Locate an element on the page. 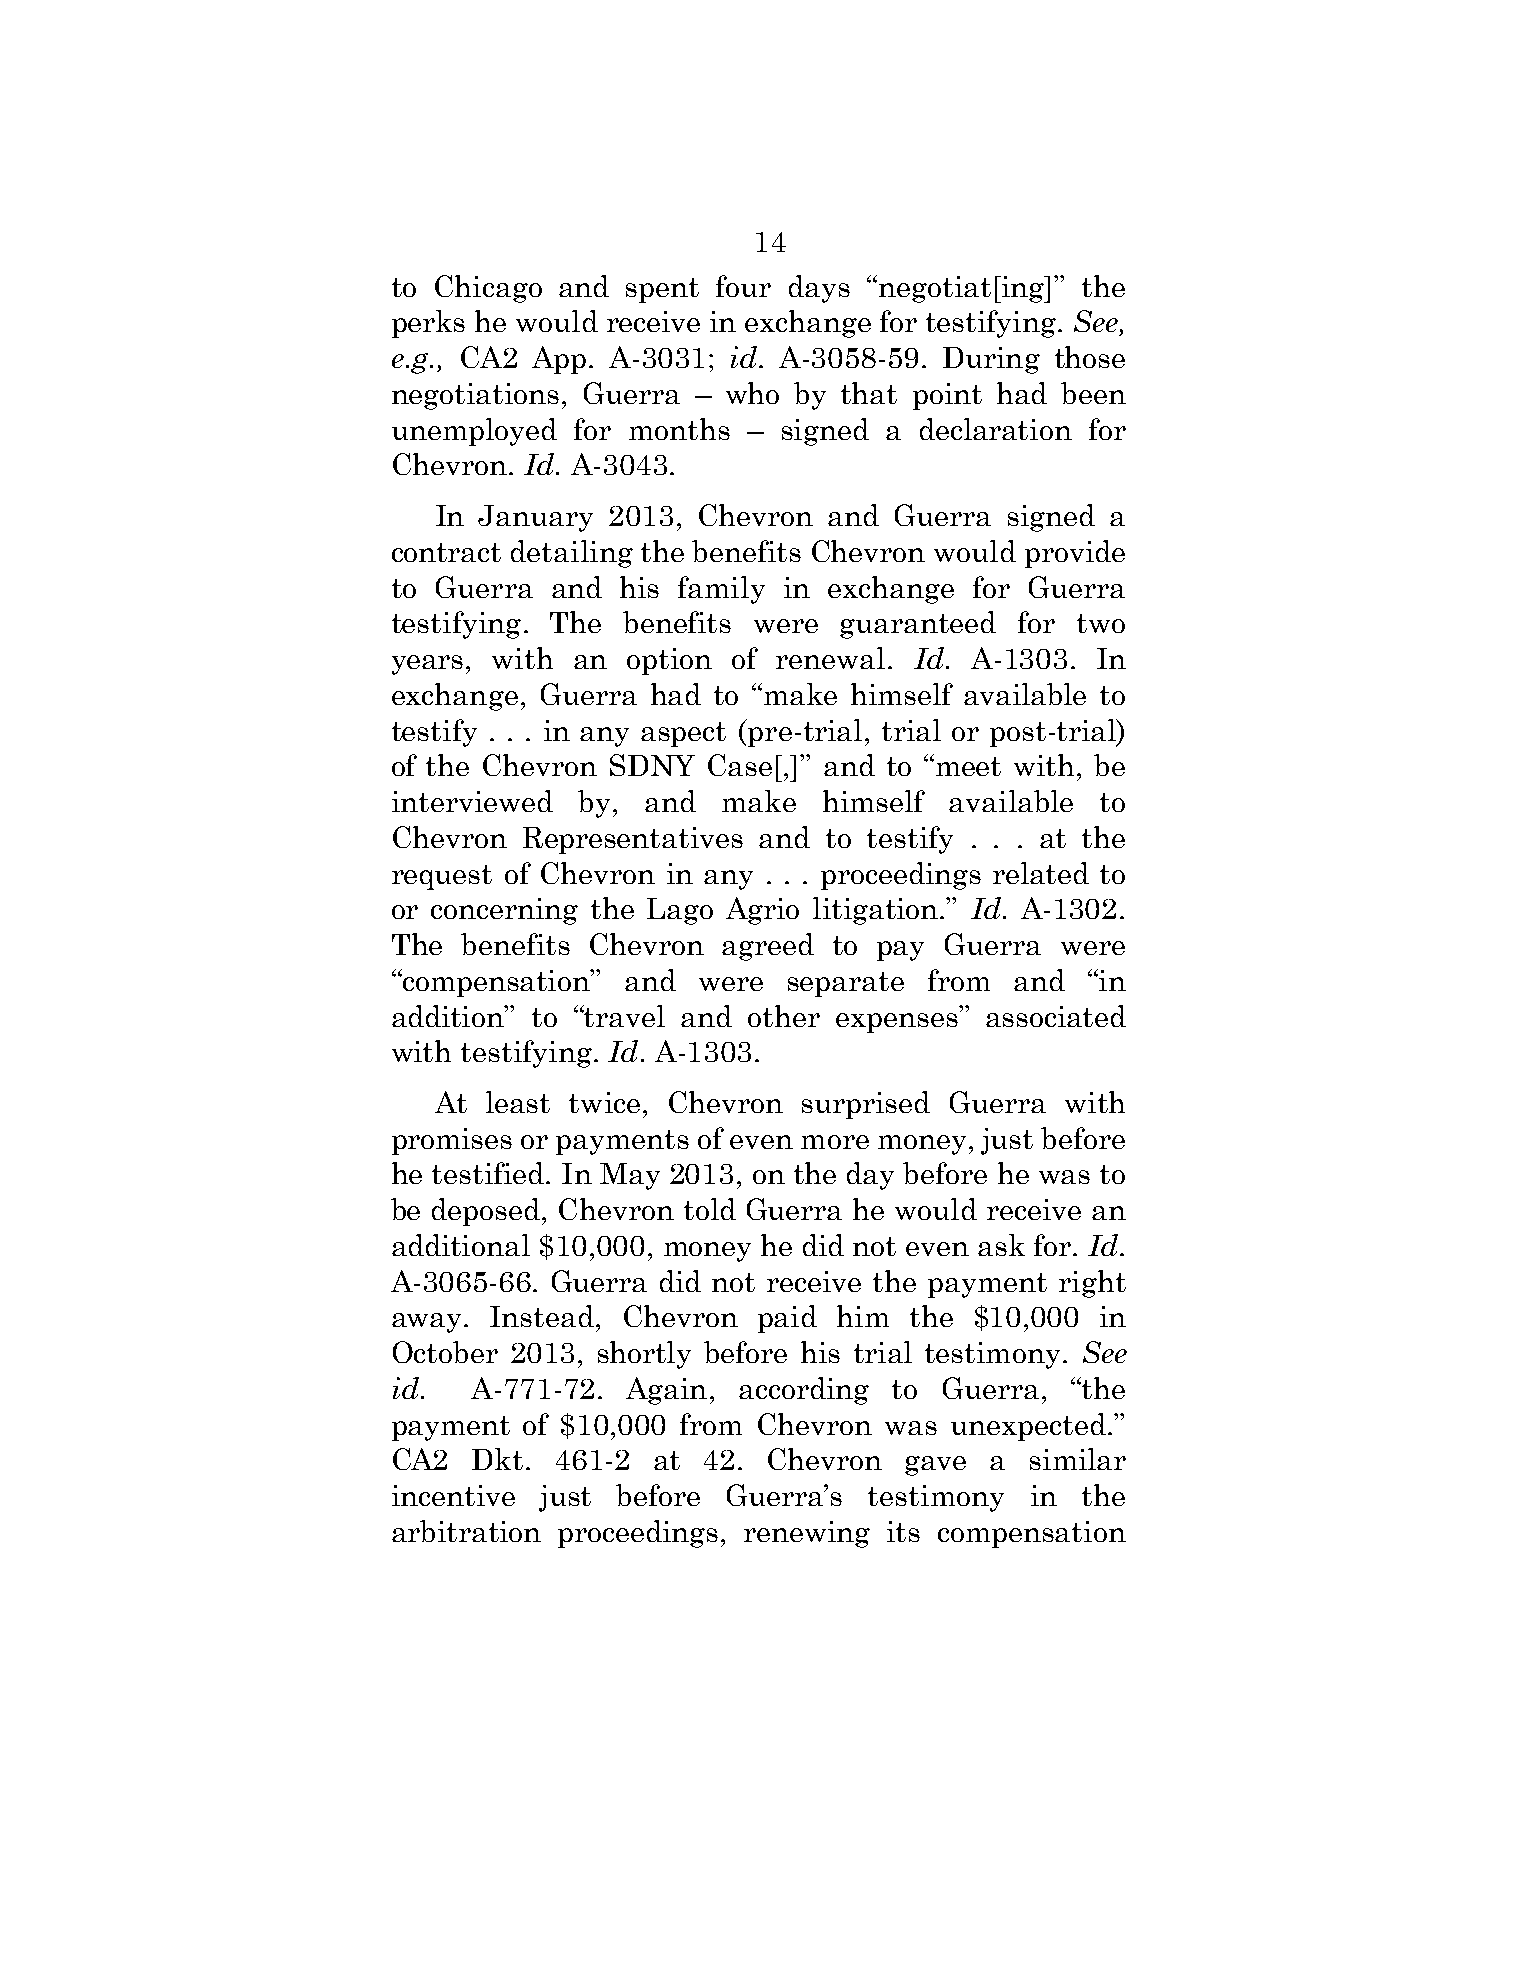 The image size is (1516, 1962). Dkt is located at coordinates (497, 1459).
